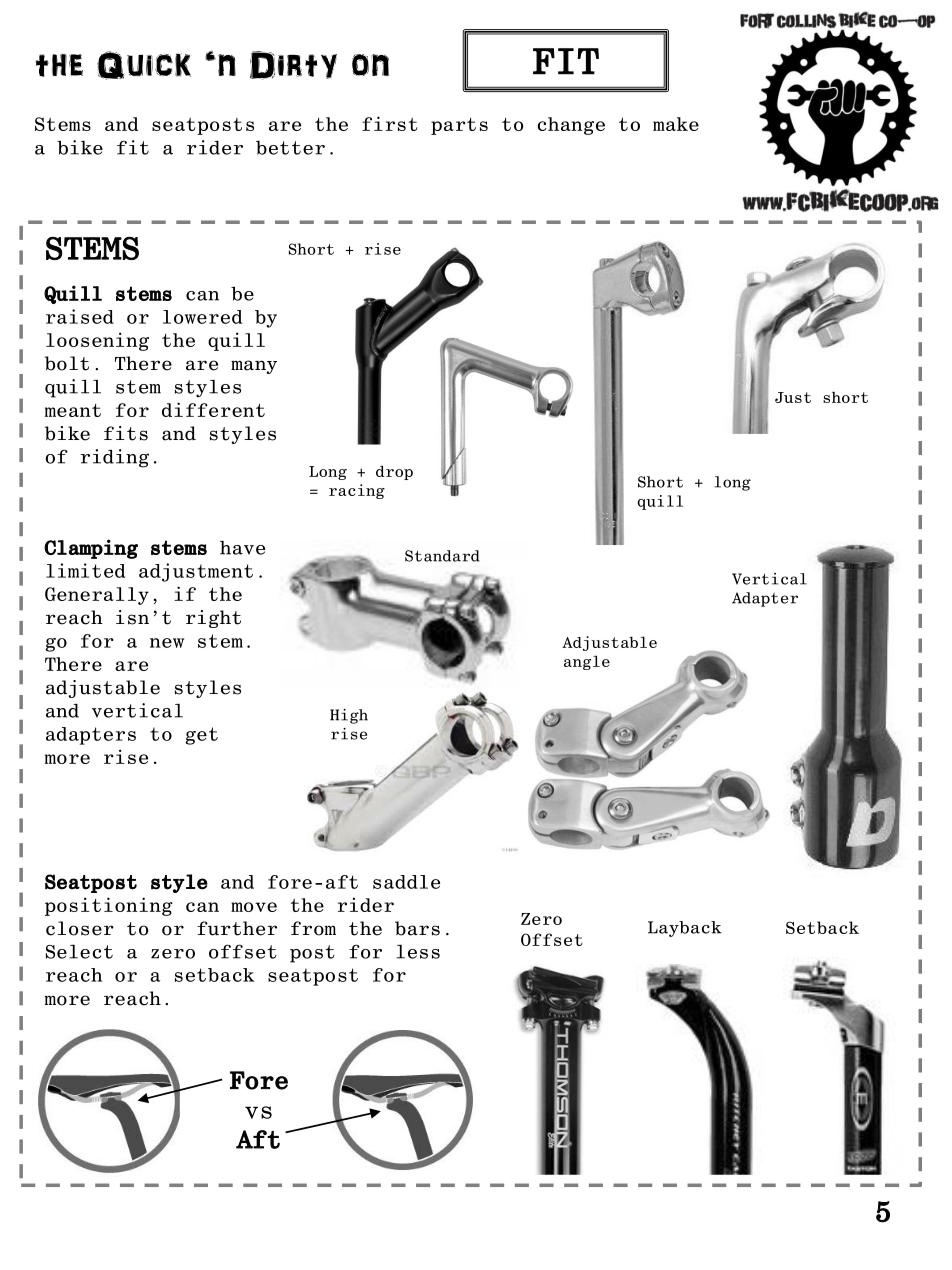 The width and height of the screenshot is (952, 1270). What do you see at coordinates (394, 472) in the screenshot?
I see `drop` at bounding box center [394, 472].
